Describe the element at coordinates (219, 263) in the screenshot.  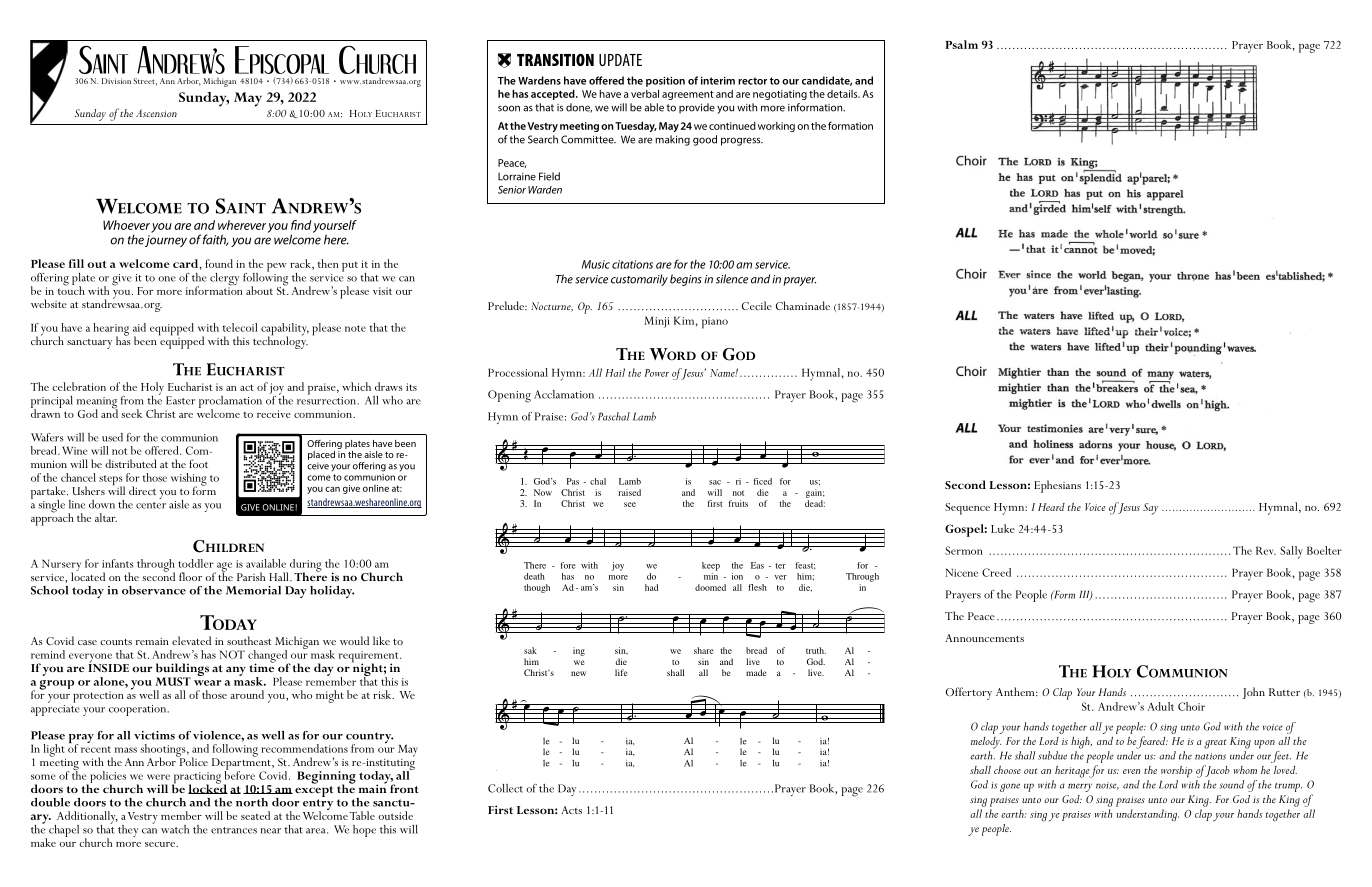
I see `found` at that location.
